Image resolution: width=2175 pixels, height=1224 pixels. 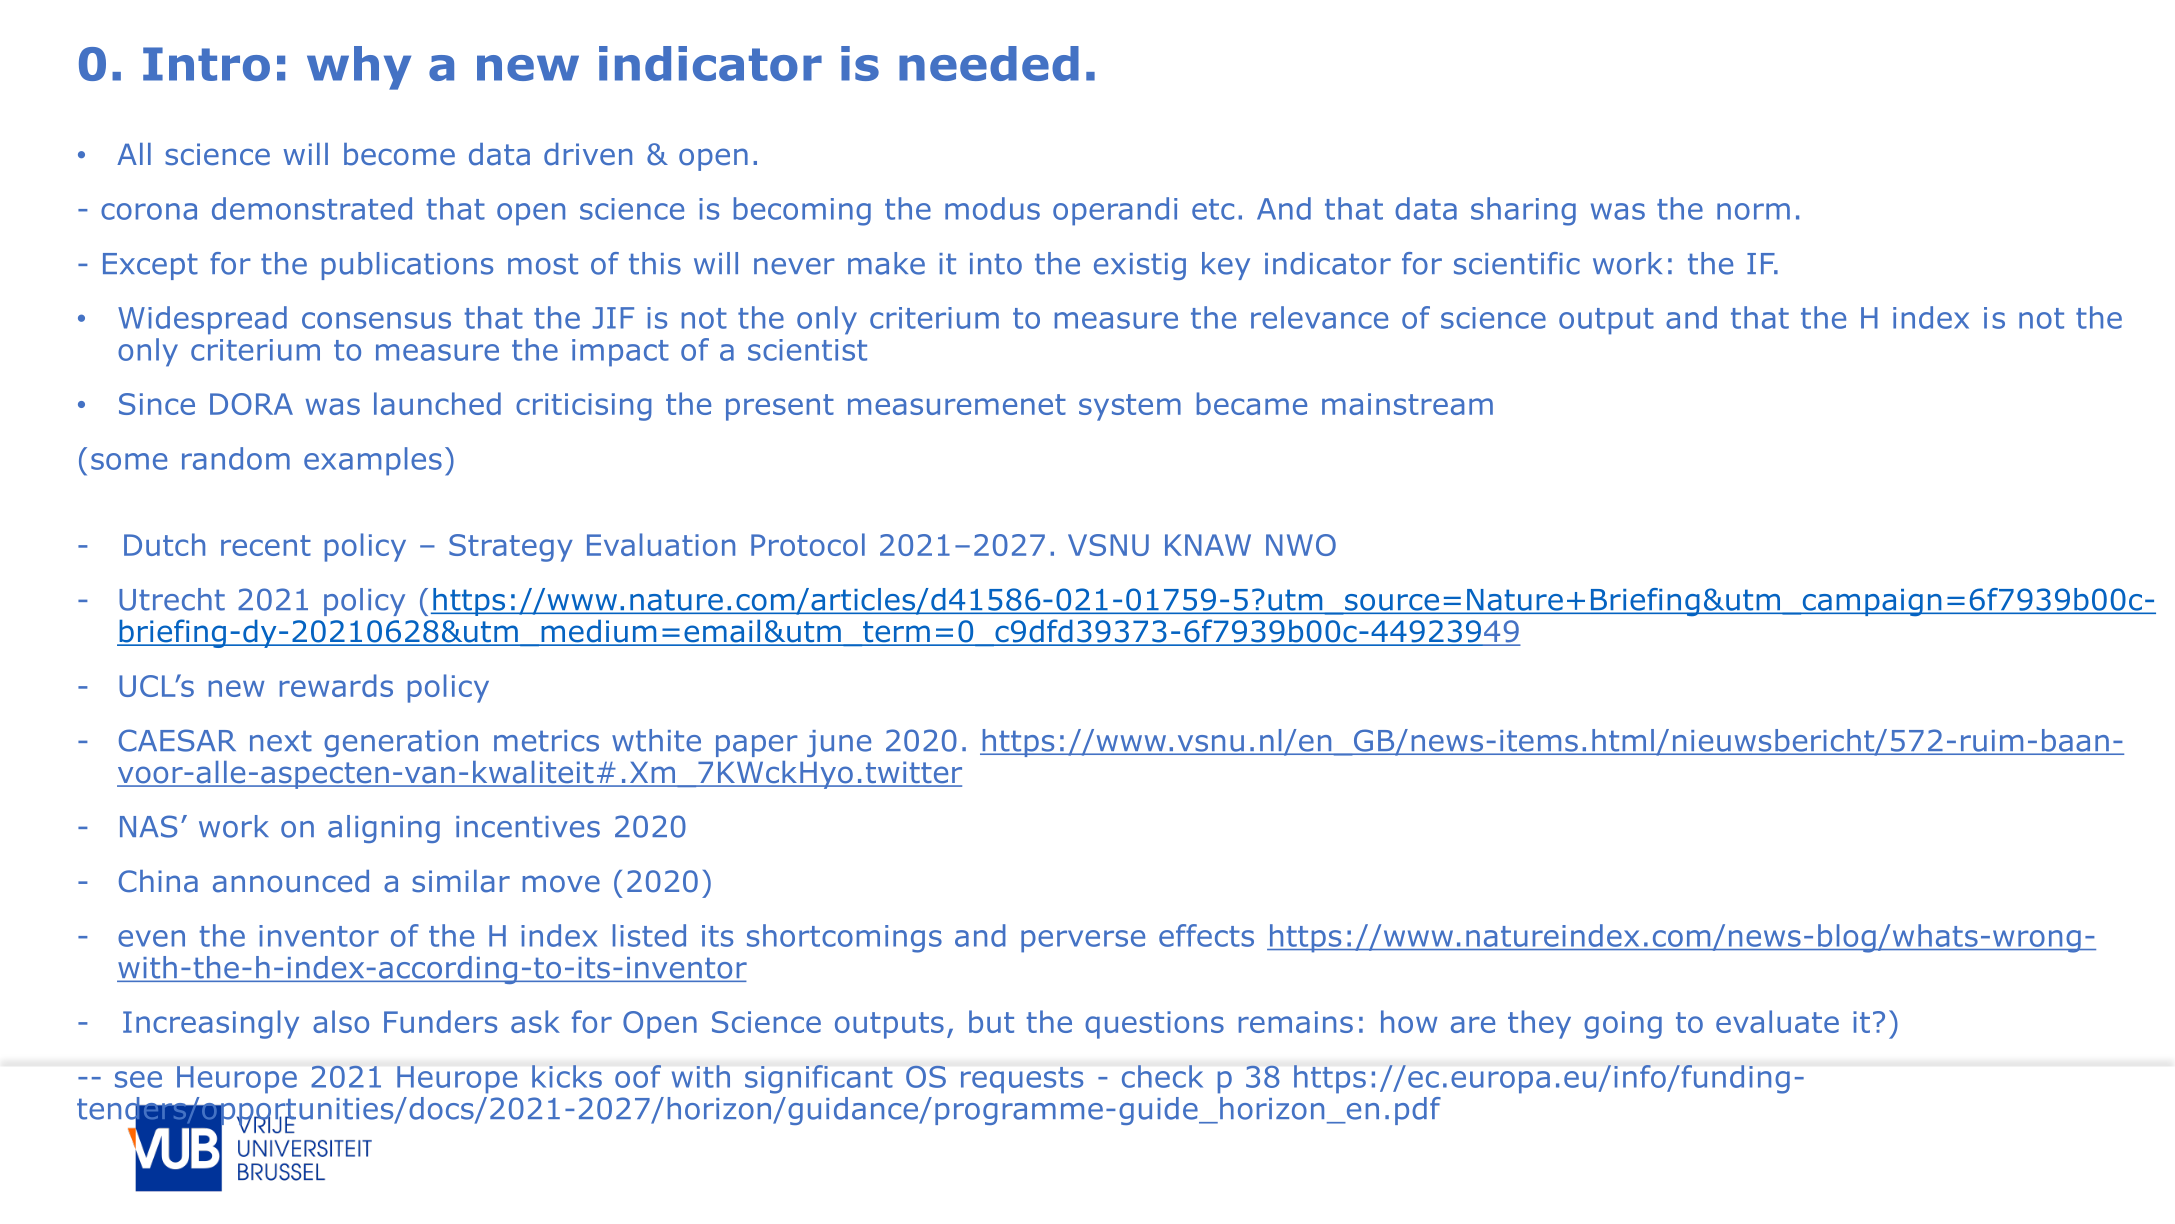 What do you see at coordinates (341, 1021) in the document?
I see `also` at bounding box center [341, 1021].
